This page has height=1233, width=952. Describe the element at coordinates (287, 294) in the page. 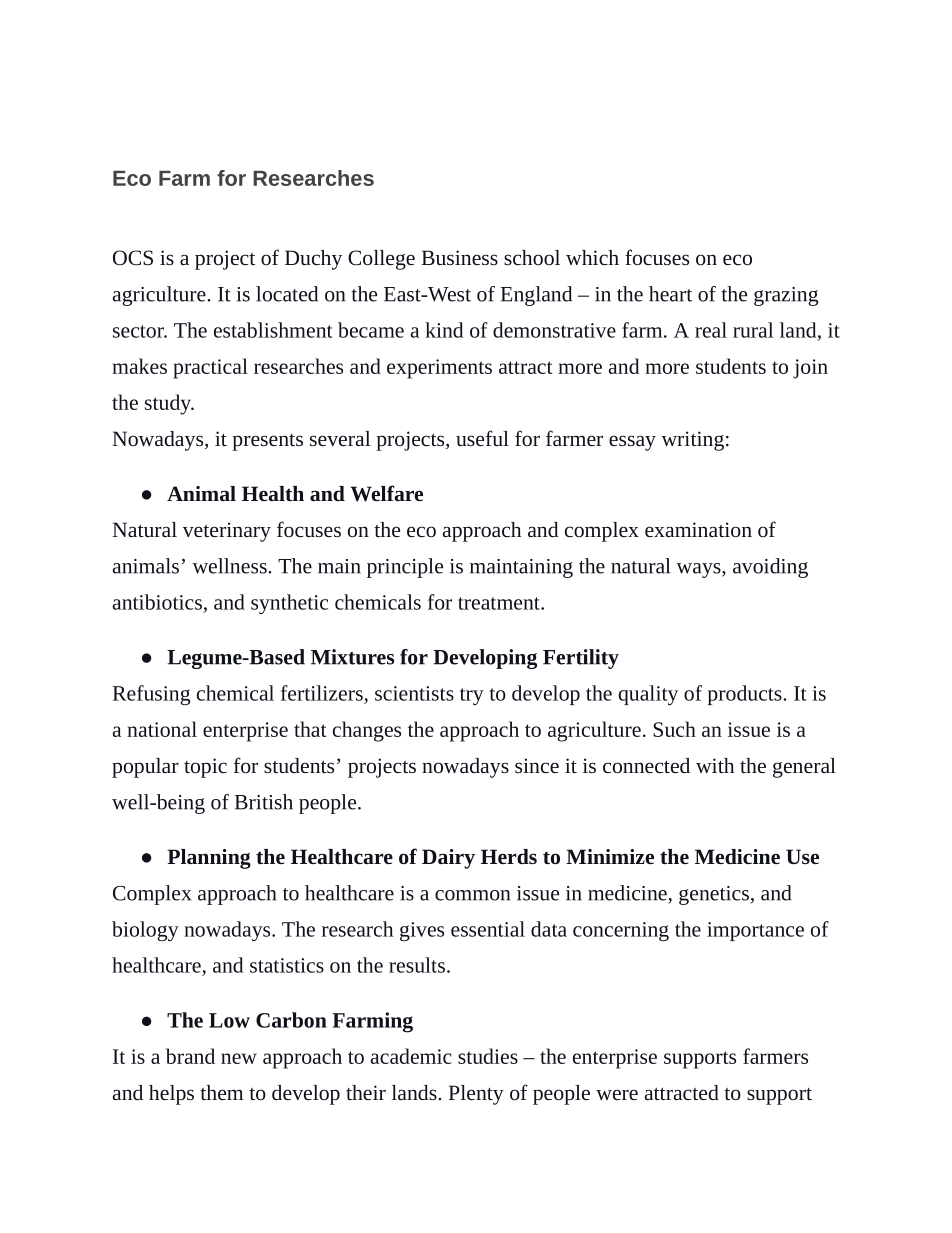

I see `located` at that location.
